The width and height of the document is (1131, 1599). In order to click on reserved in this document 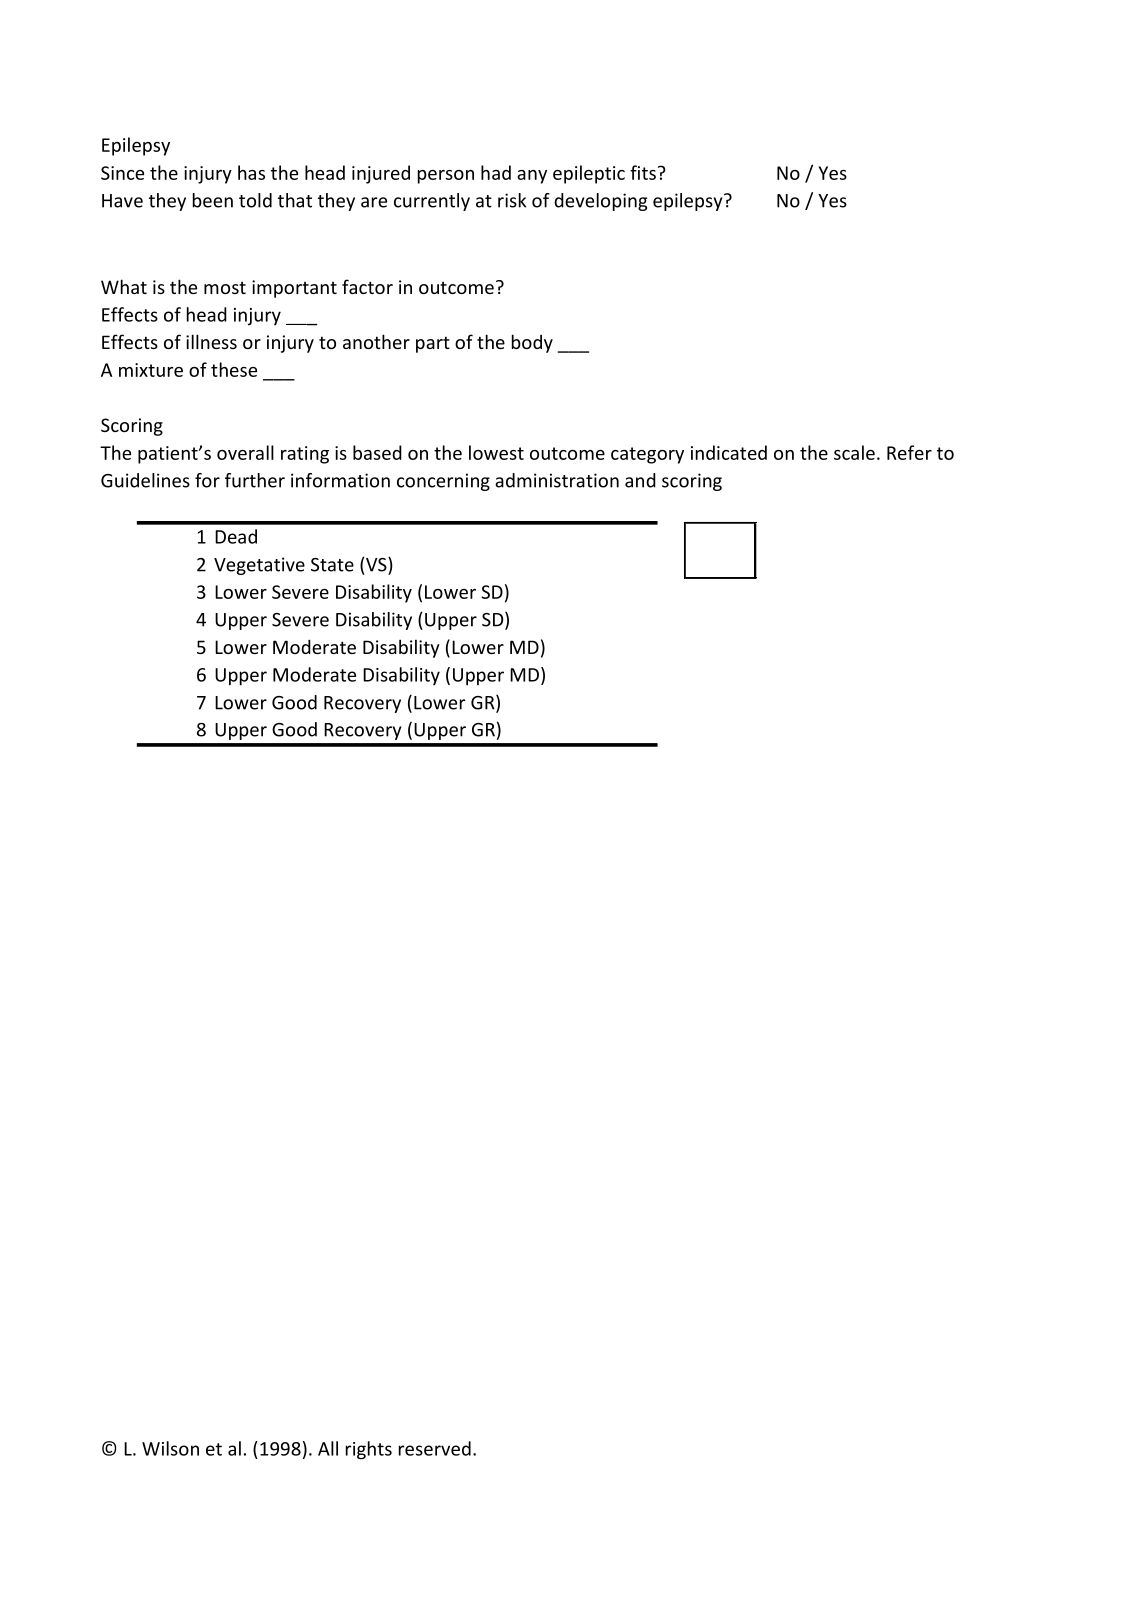, I will do `click(435, 1448)`.
